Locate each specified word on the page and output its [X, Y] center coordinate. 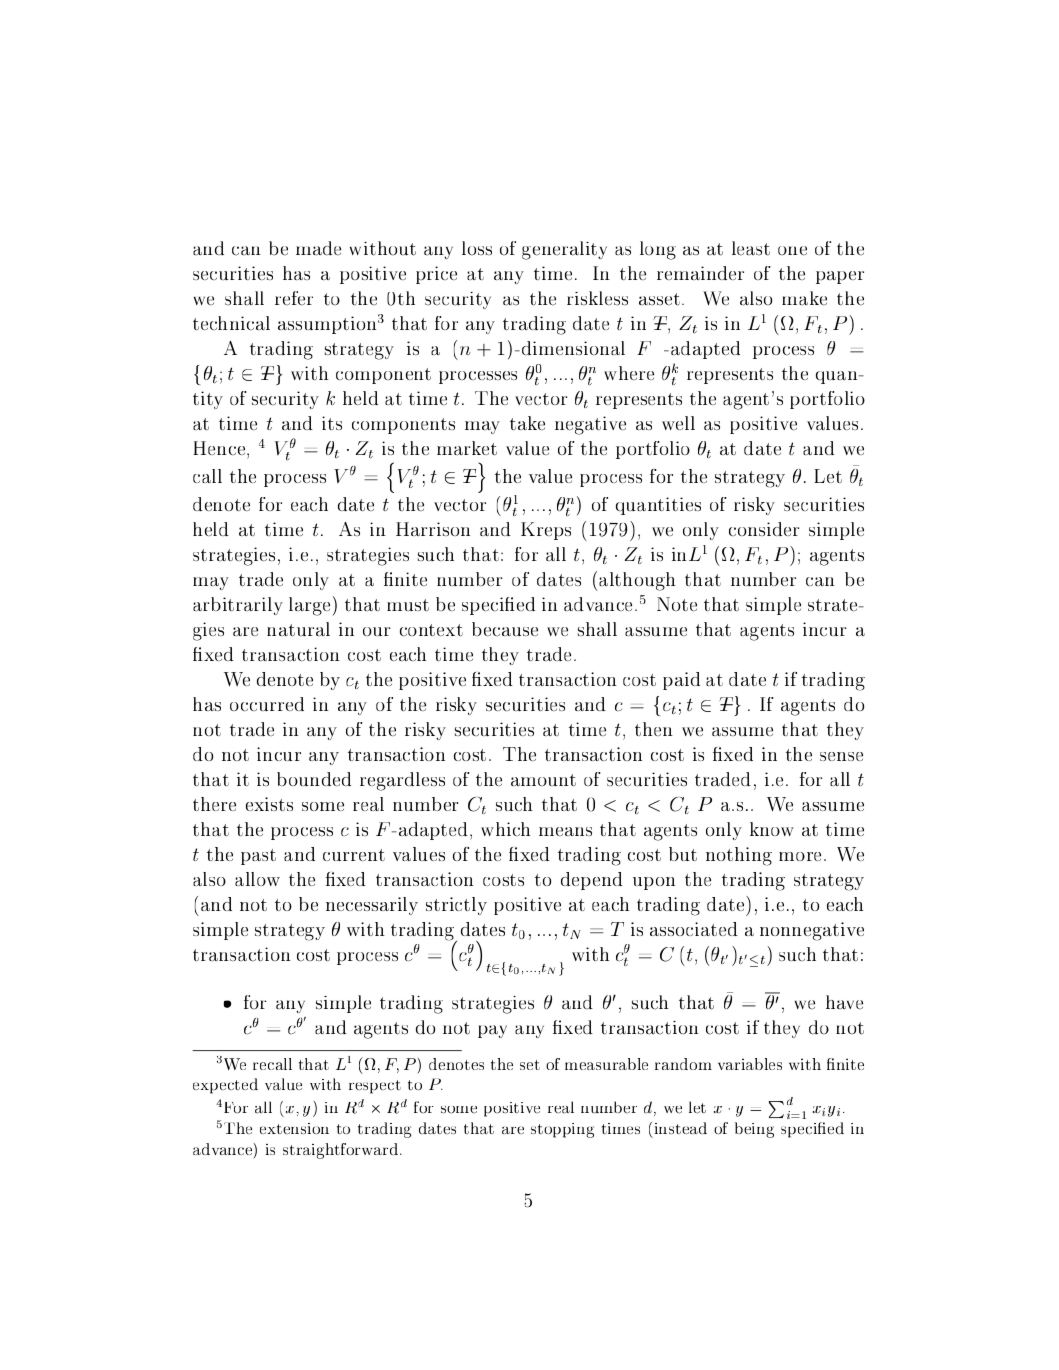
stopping [562, 1130]
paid [681, 681]
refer [294, 298]
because [505, 629]
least [751, 248]
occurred [267, 704]
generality [564, 250]
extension [294, 1128]
